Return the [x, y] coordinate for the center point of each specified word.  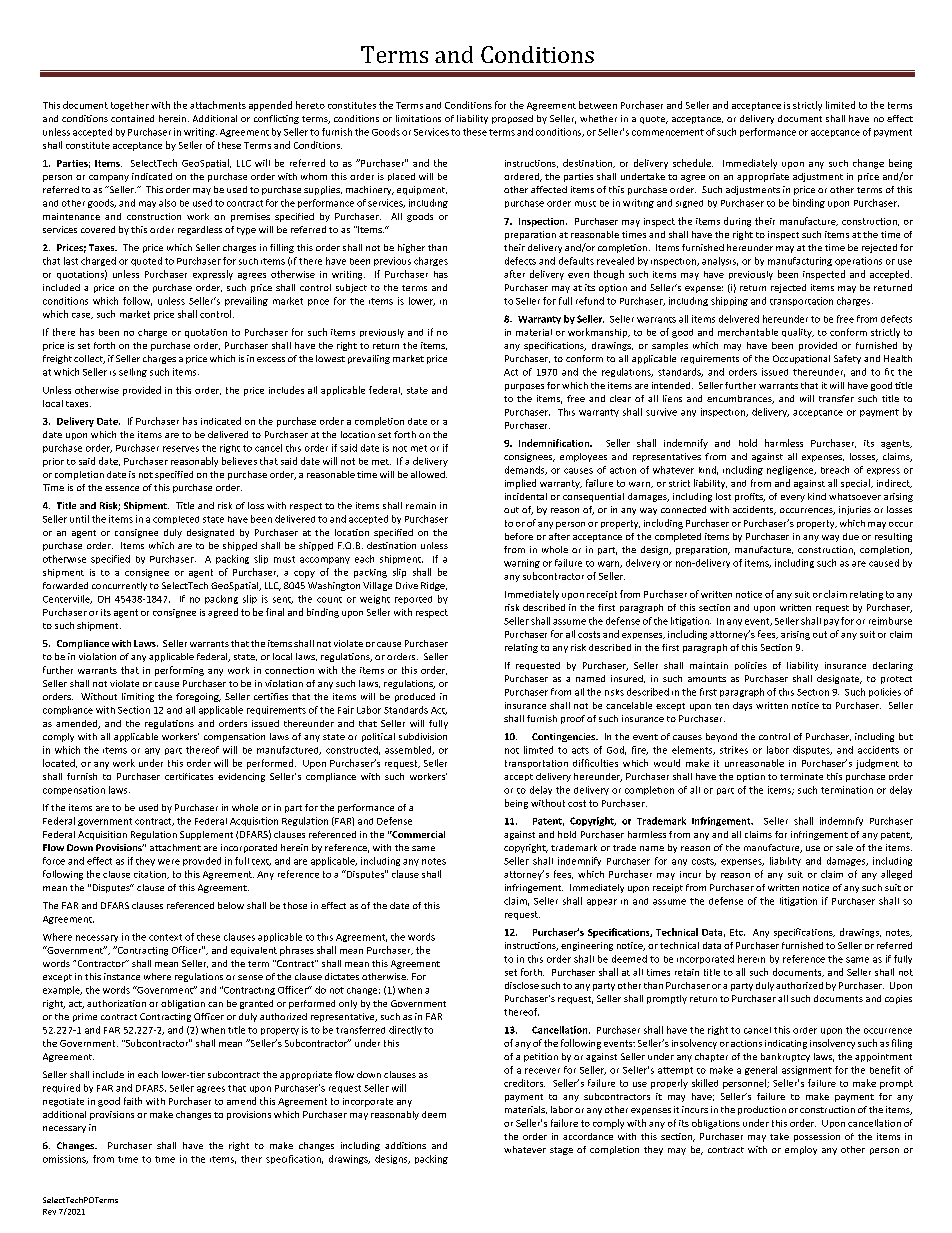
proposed [512, 119]
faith [133, 1101]
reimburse [890, 621]
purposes [524, 387]
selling [133, 372]
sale [844, 847]
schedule [693, 163]
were [169, 862]
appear [602, 902]
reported [413, 600]
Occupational [801, 359]
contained [132, 118]
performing [179, 671]
